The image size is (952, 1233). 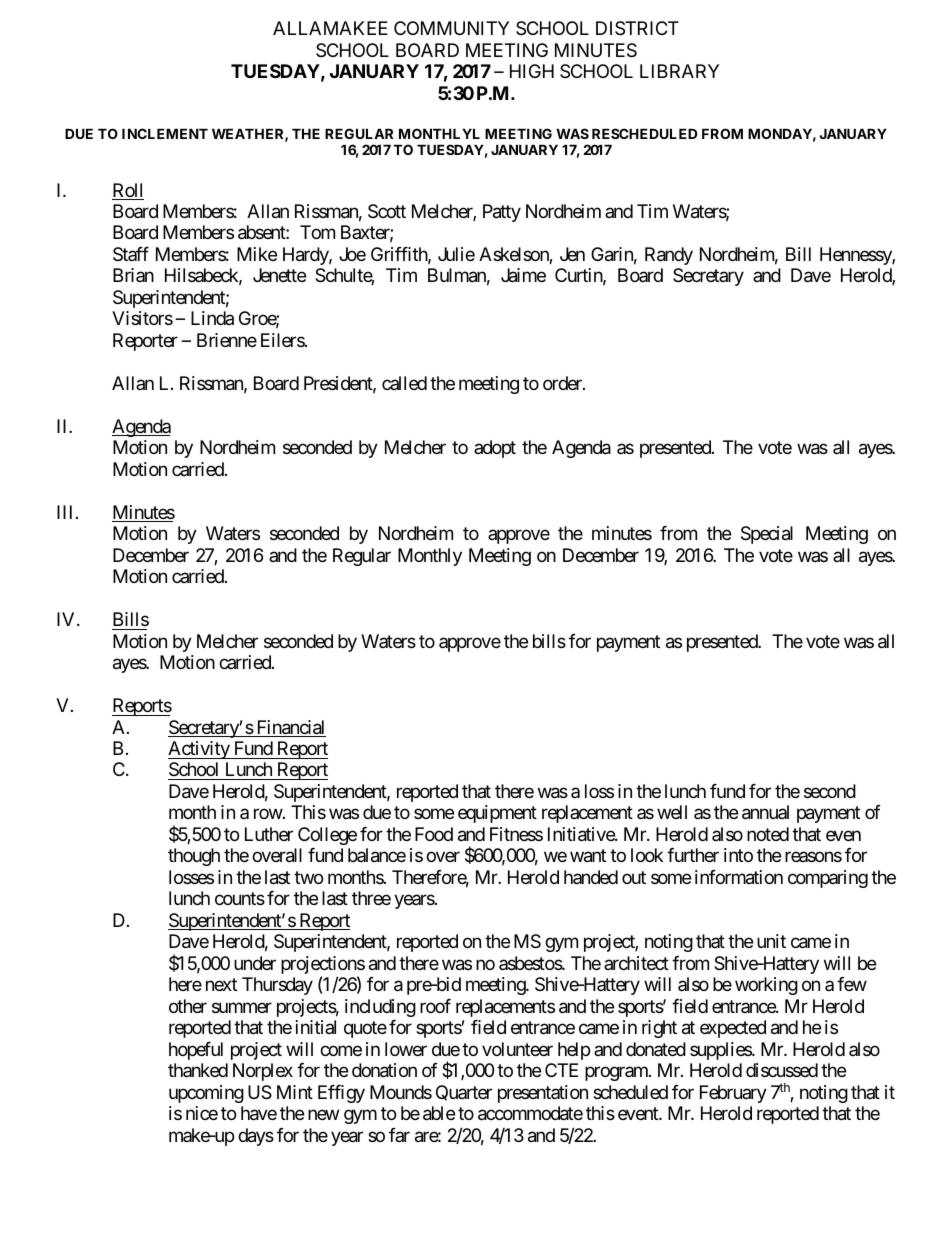 I want to click on Activity, so click(x=199, y=750).
